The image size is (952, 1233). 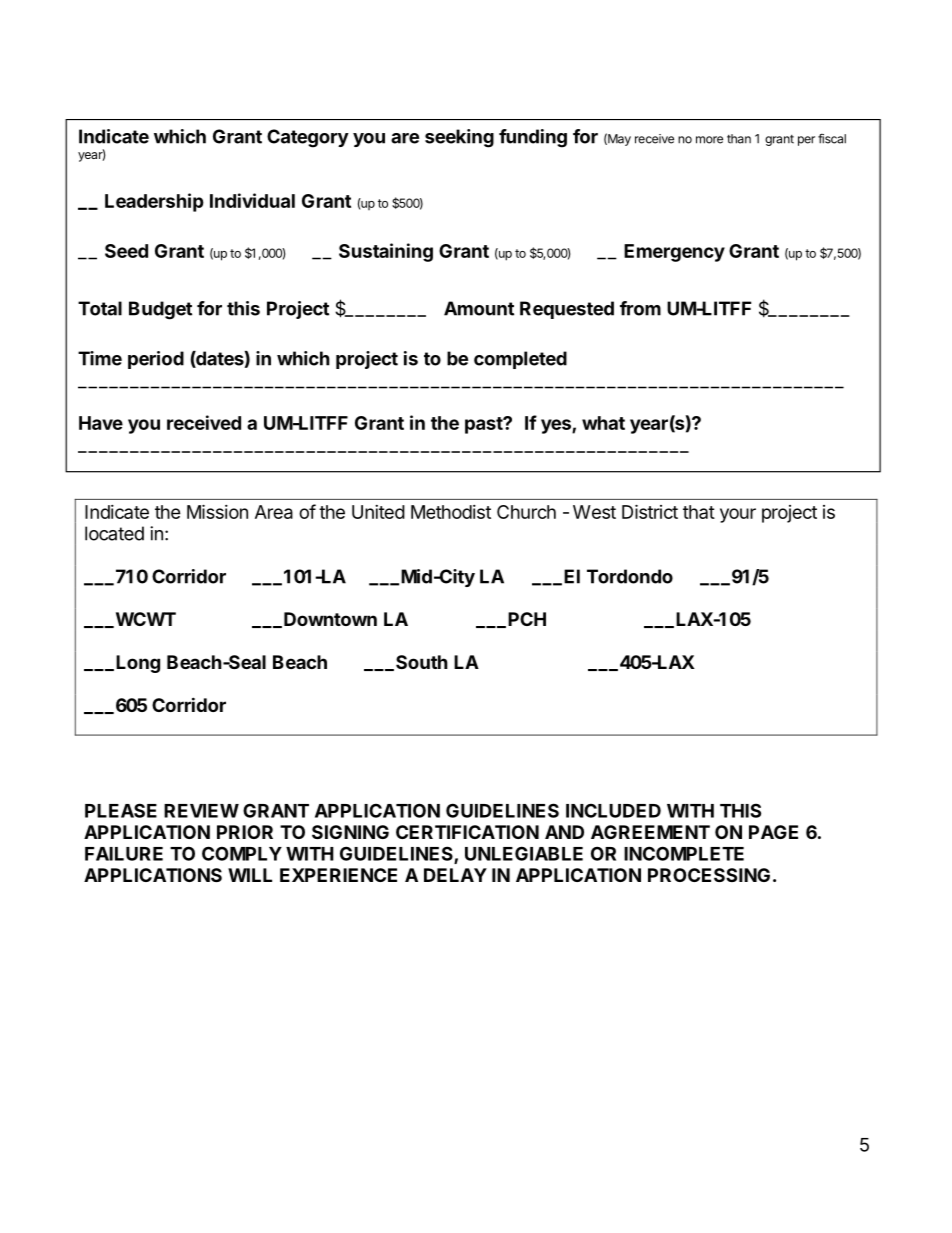 I want to click on seeking, so click(x=459, y=138).
